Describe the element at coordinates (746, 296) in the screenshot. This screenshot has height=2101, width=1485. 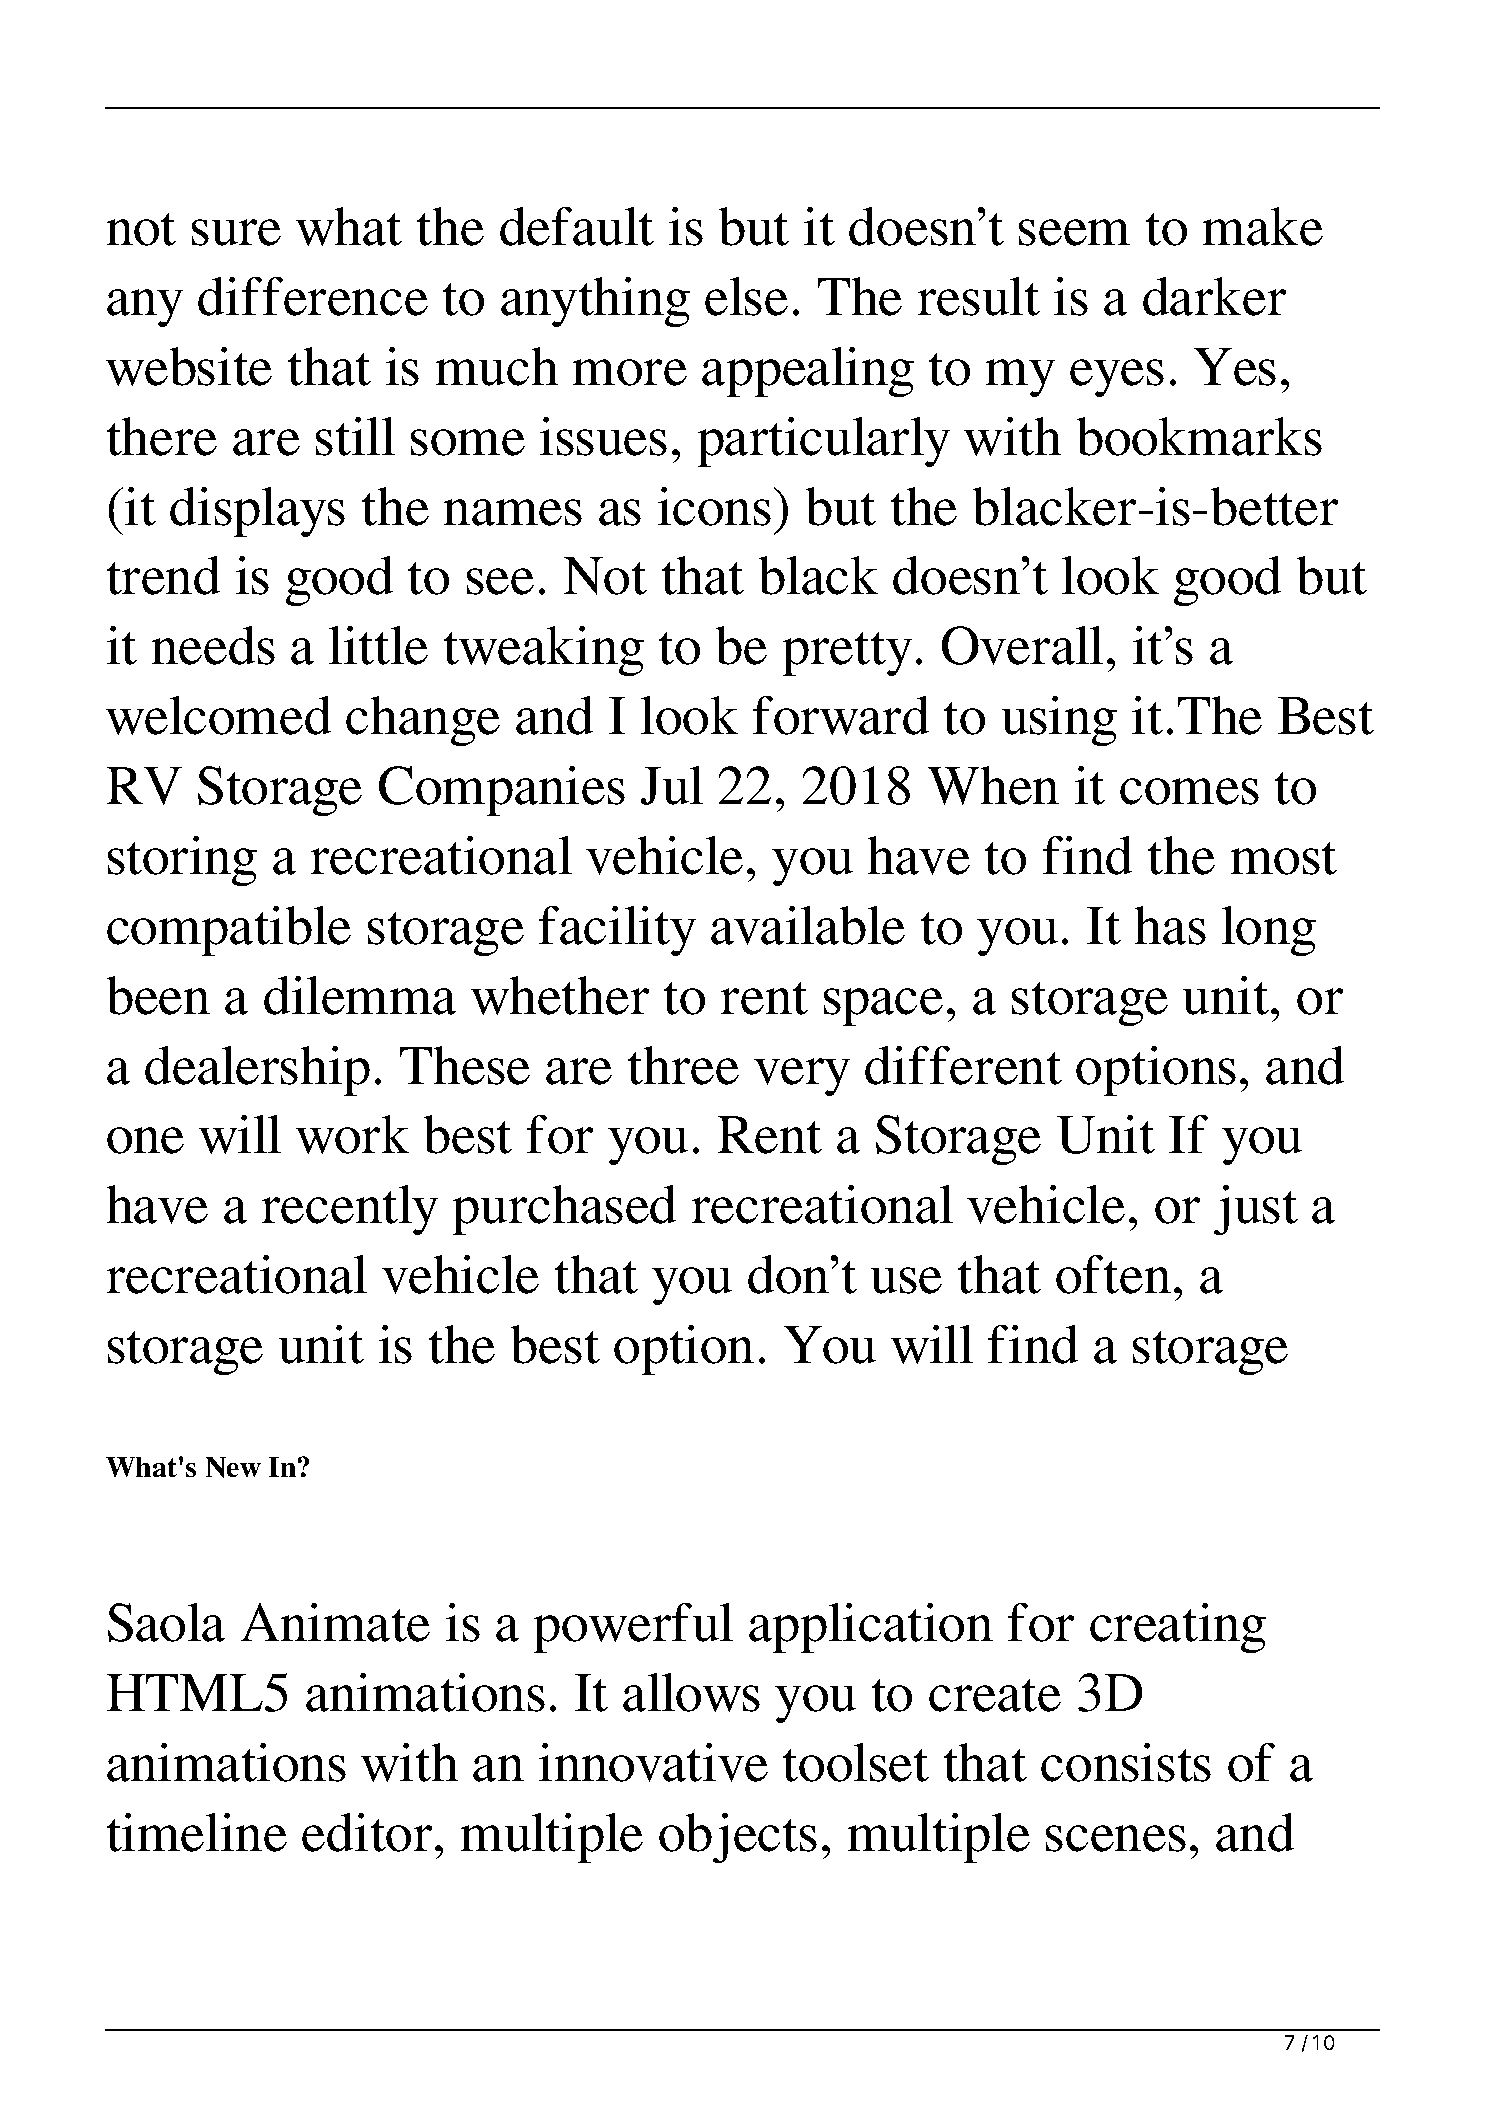
I see `else` at that location.
